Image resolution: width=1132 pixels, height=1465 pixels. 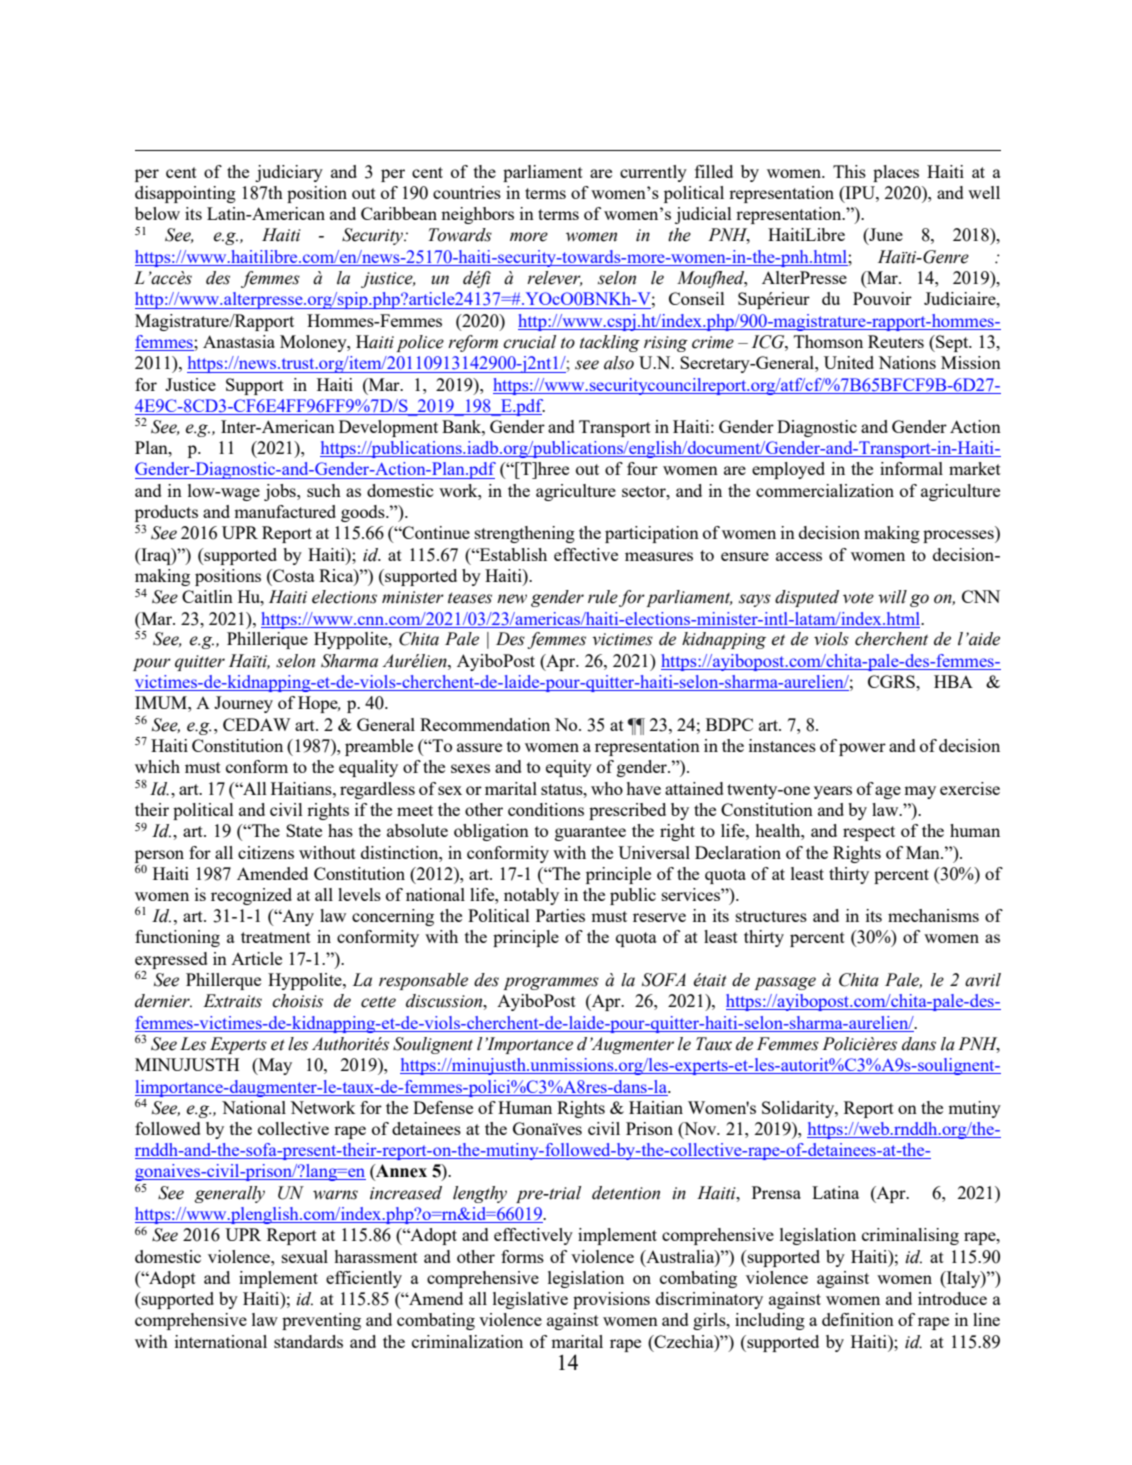 I want to click on equity, so click(x=569, y=768).
